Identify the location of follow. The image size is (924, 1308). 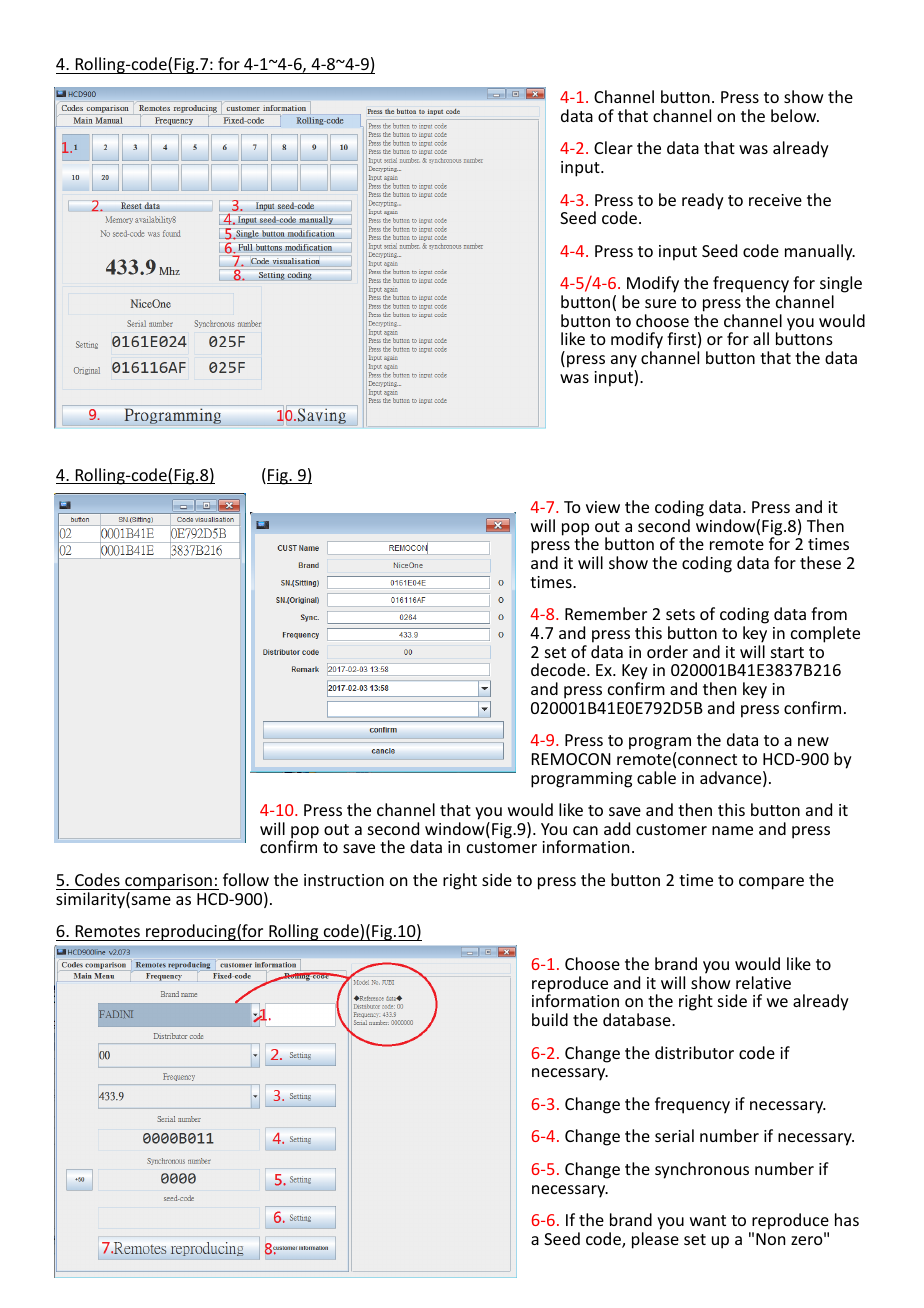
(246, 879).
